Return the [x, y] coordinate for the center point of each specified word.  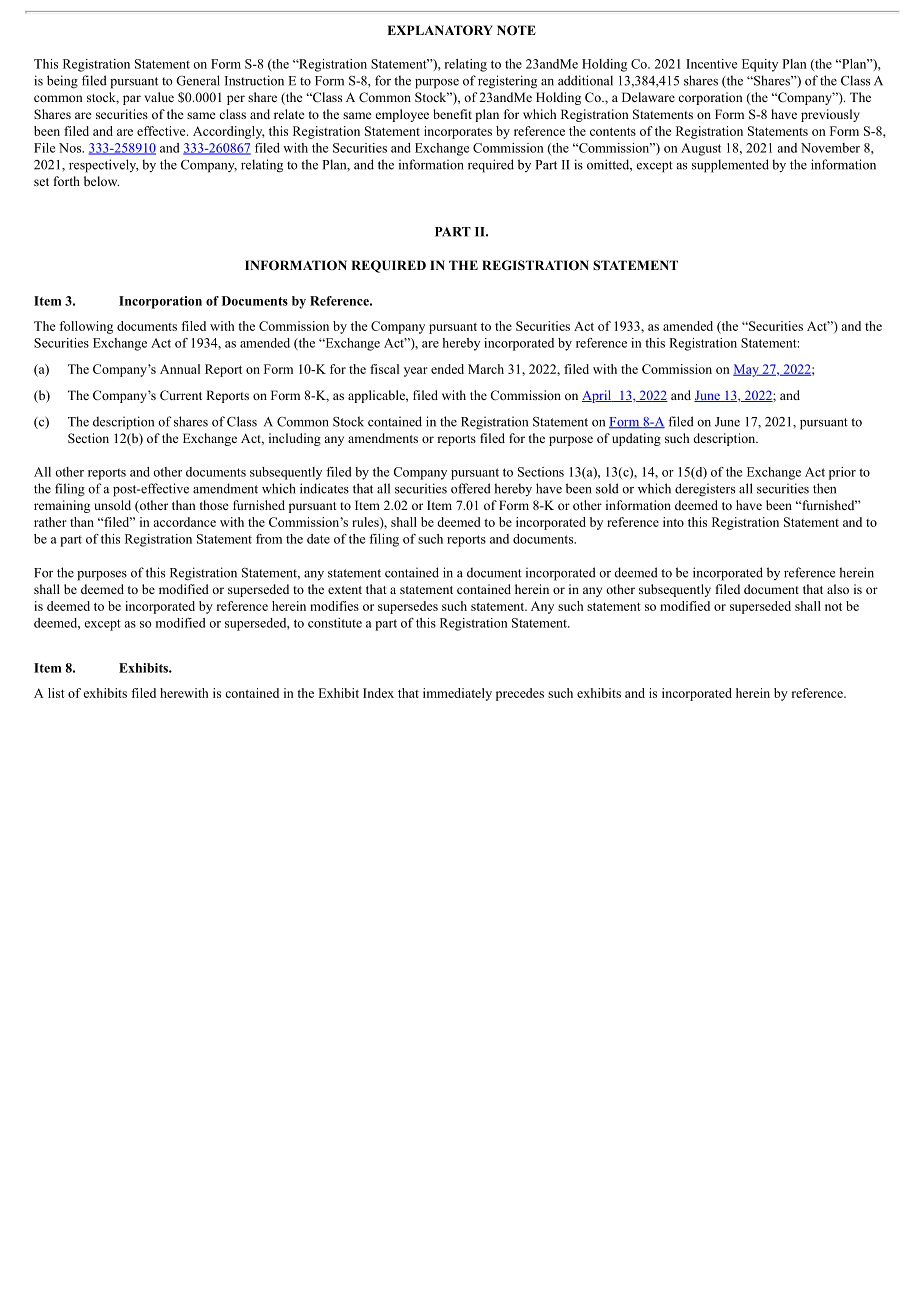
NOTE [516, 30]
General [198, 80]
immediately [457, 694]
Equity [760, 65]
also [838, 589]
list [56, 693]
